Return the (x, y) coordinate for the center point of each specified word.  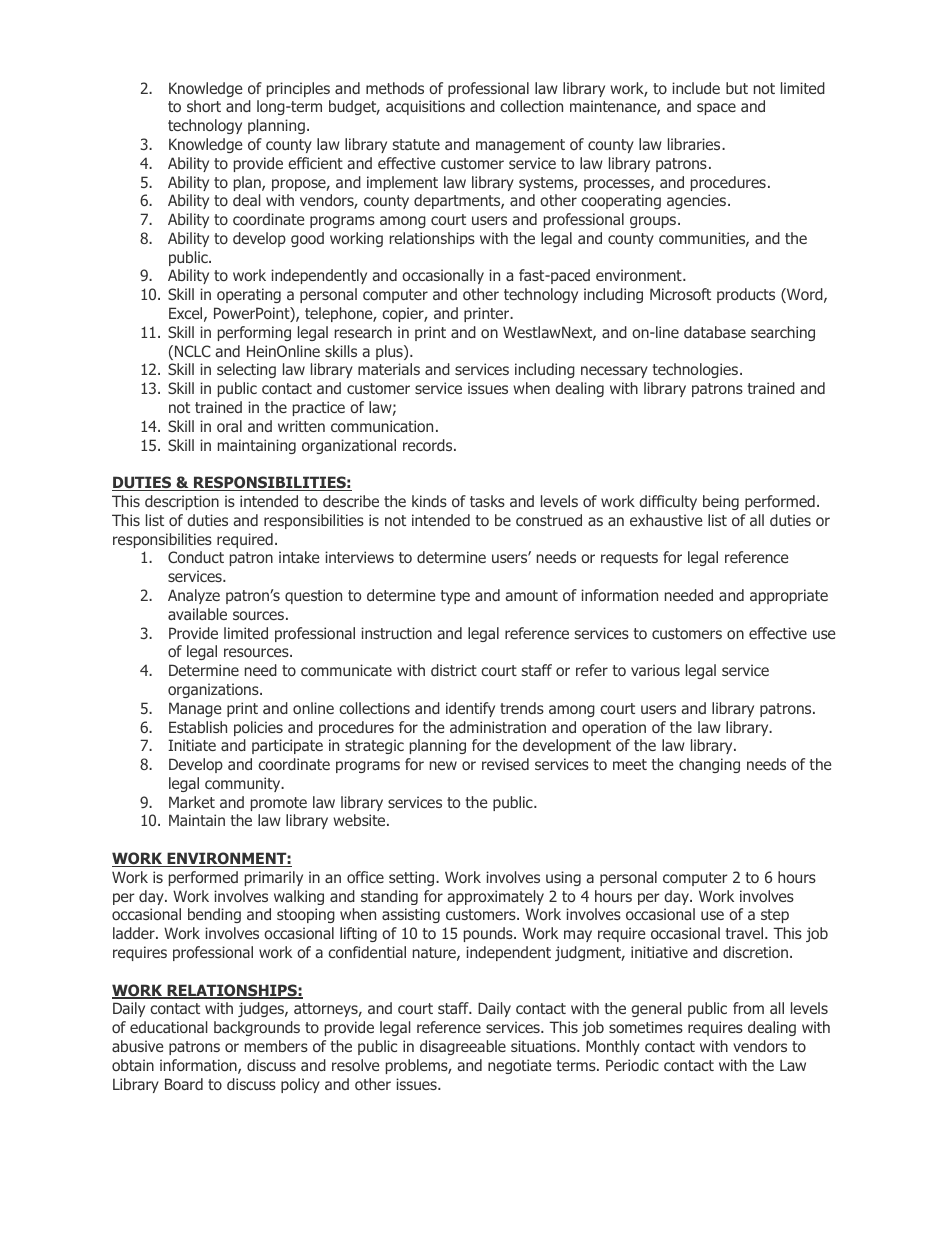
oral (229, 426)
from (748, 1008)
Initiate (192, 745)
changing (709, 765)
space (716, 109)
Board (184, 1084)
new (443, 765)
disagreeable (463, 1047)
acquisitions (425, 107)
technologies (697, 370)
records (429, 445)
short (204, 106)
